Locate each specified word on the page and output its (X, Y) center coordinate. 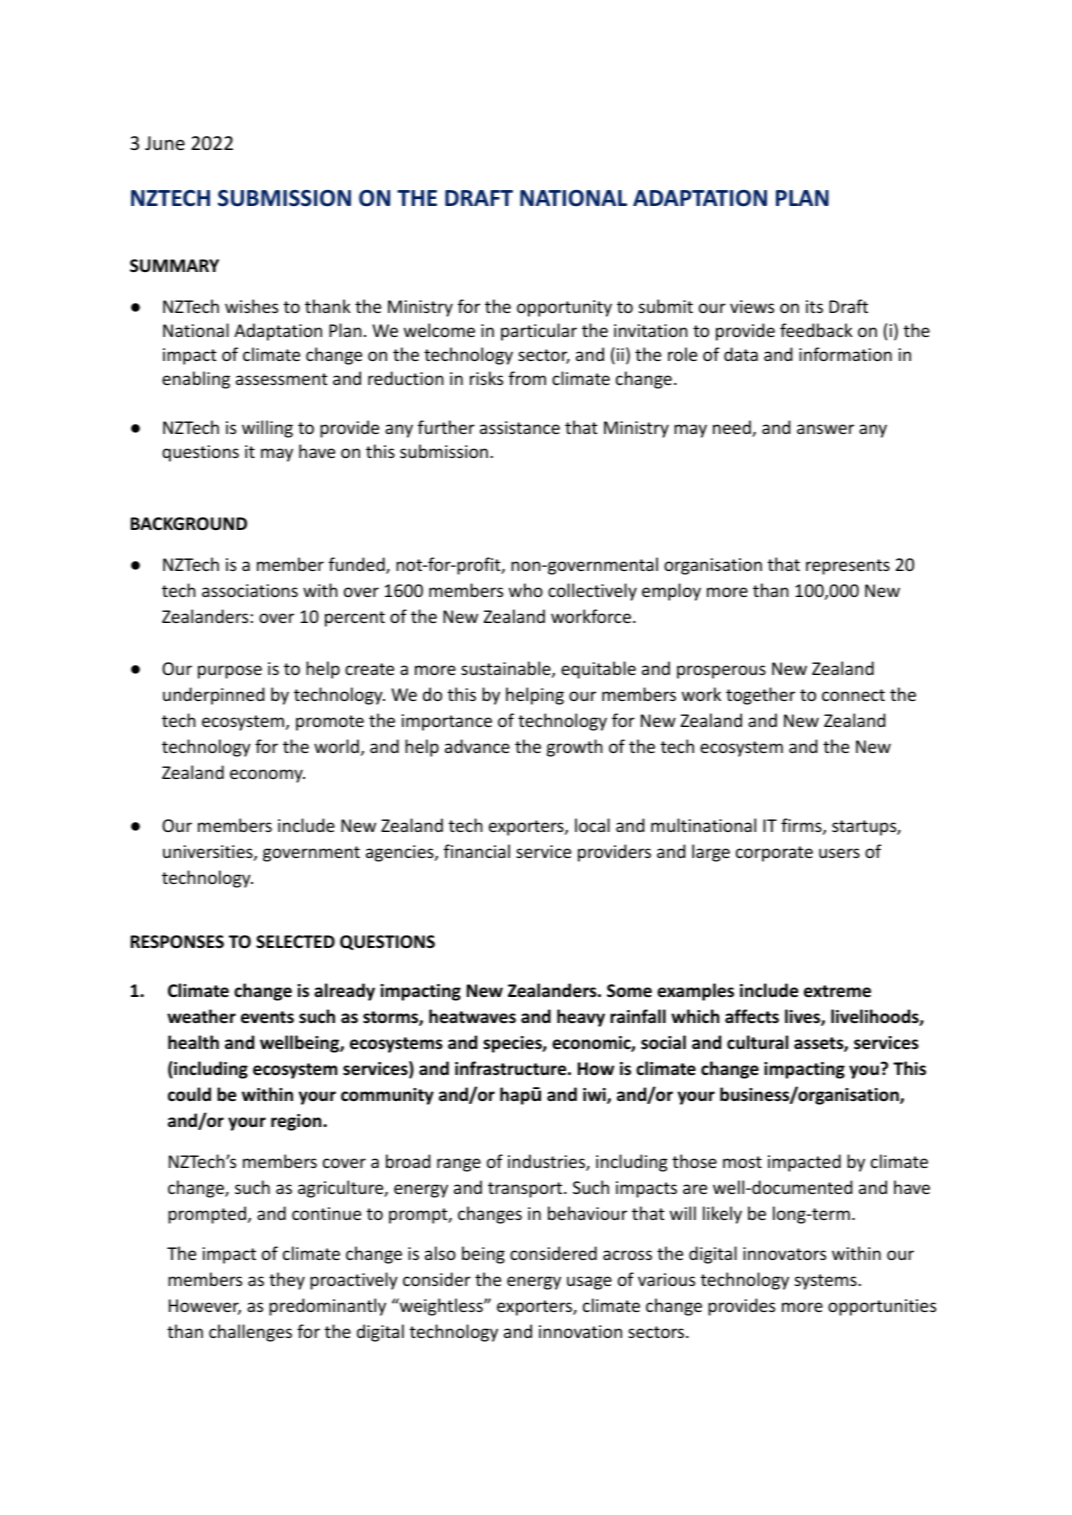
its (814, 306)
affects (752, 1016)
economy (267, 776)
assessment (282, 379)
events (267, 1017)
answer (825, 429)
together (760, 696)
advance (477, 746)
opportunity (564, 308)
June (165, 143)
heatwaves (472, 1016)
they (287, 1281)
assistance (520, 427)
